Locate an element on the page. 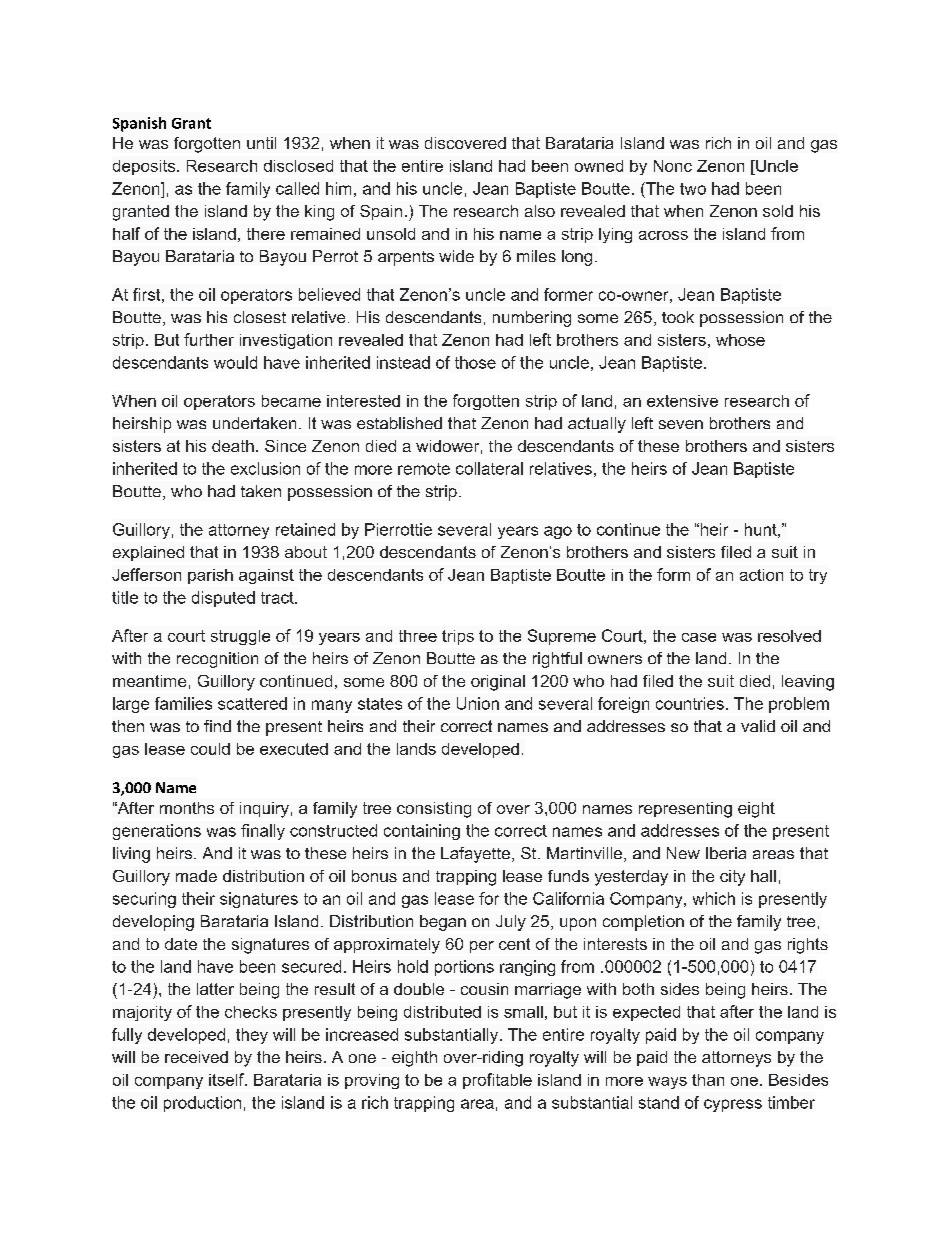 The image size is (952, 1233). two is located at coordinates (693, 189).
